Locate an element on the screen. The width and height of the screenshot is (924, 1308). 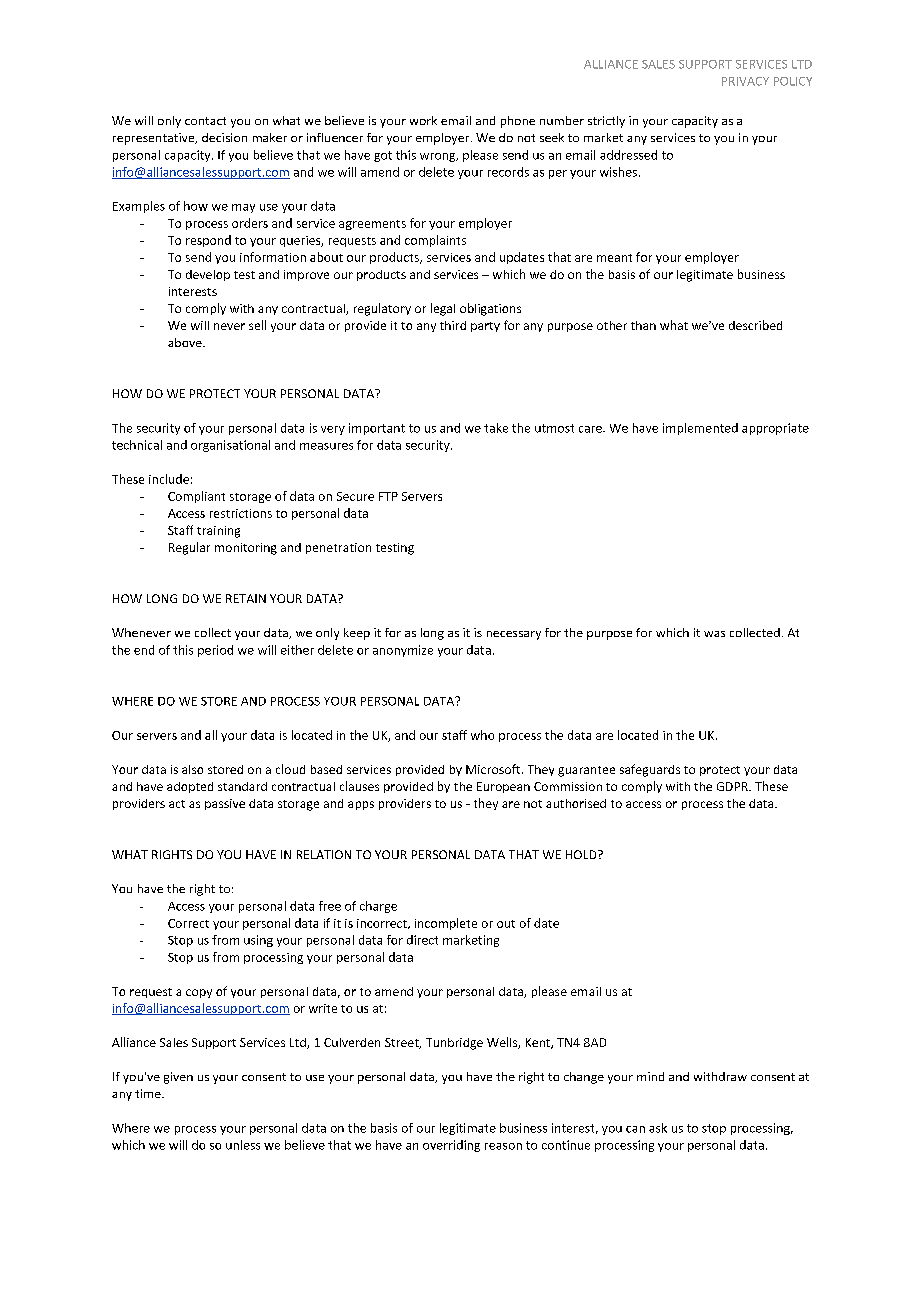
incomplete is located at coordinates (446, 924).
